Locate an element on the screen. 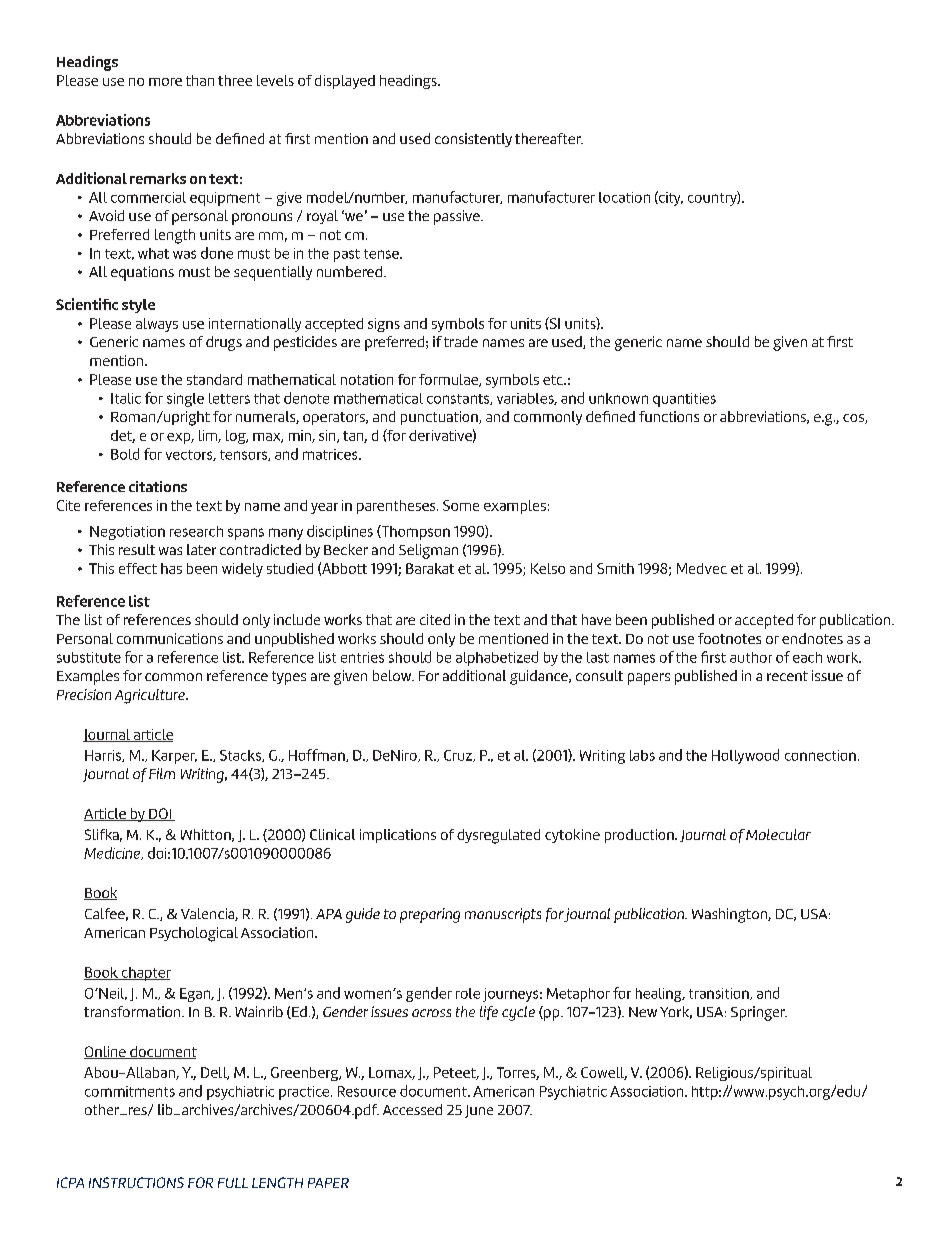 This screenshot has width=952, height=1233. footnotes is located at coordinates (729, 638).
